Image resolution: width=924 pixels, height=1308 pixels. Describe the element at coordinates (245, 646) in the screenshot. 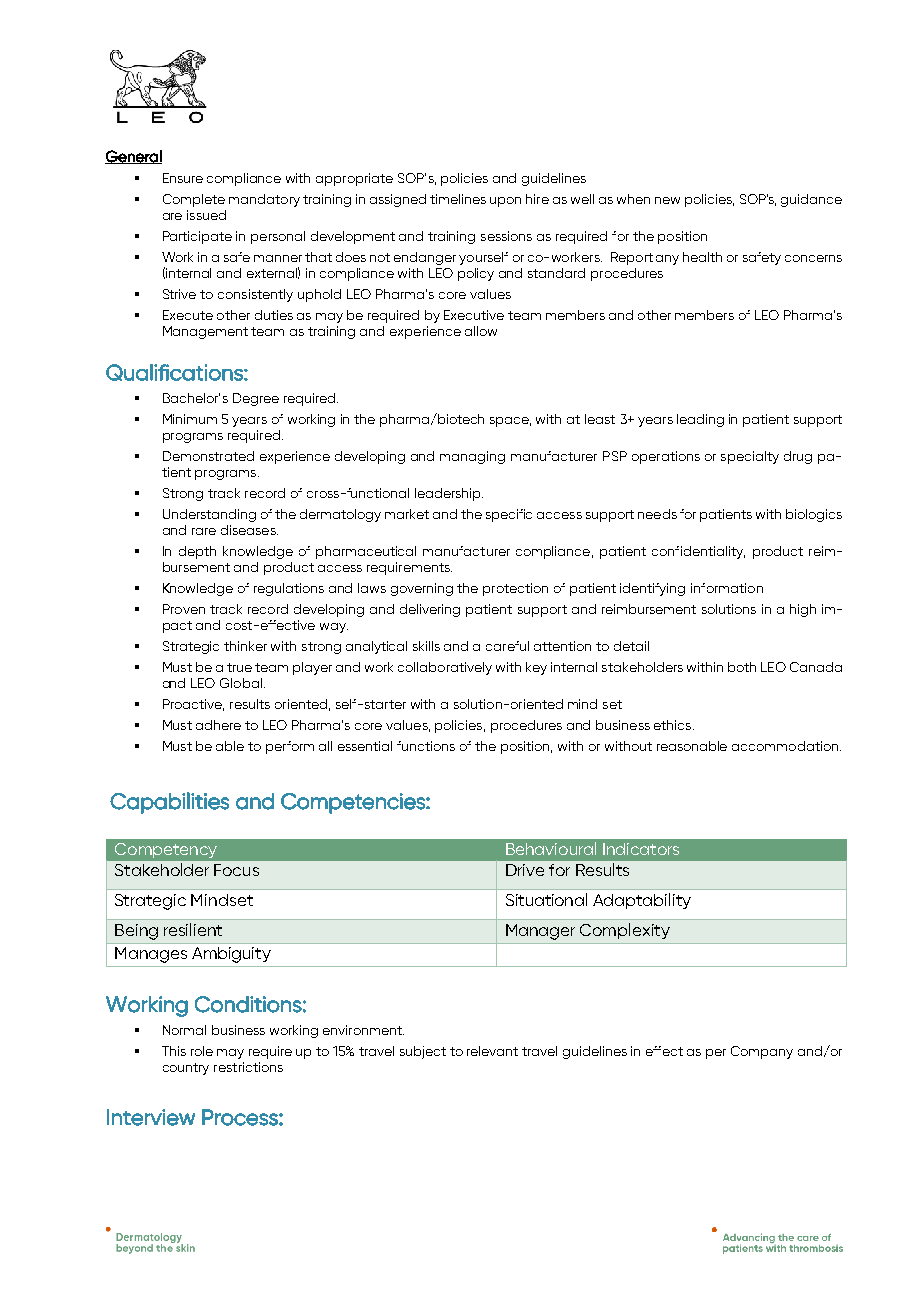

I see `thinker` at that location.
